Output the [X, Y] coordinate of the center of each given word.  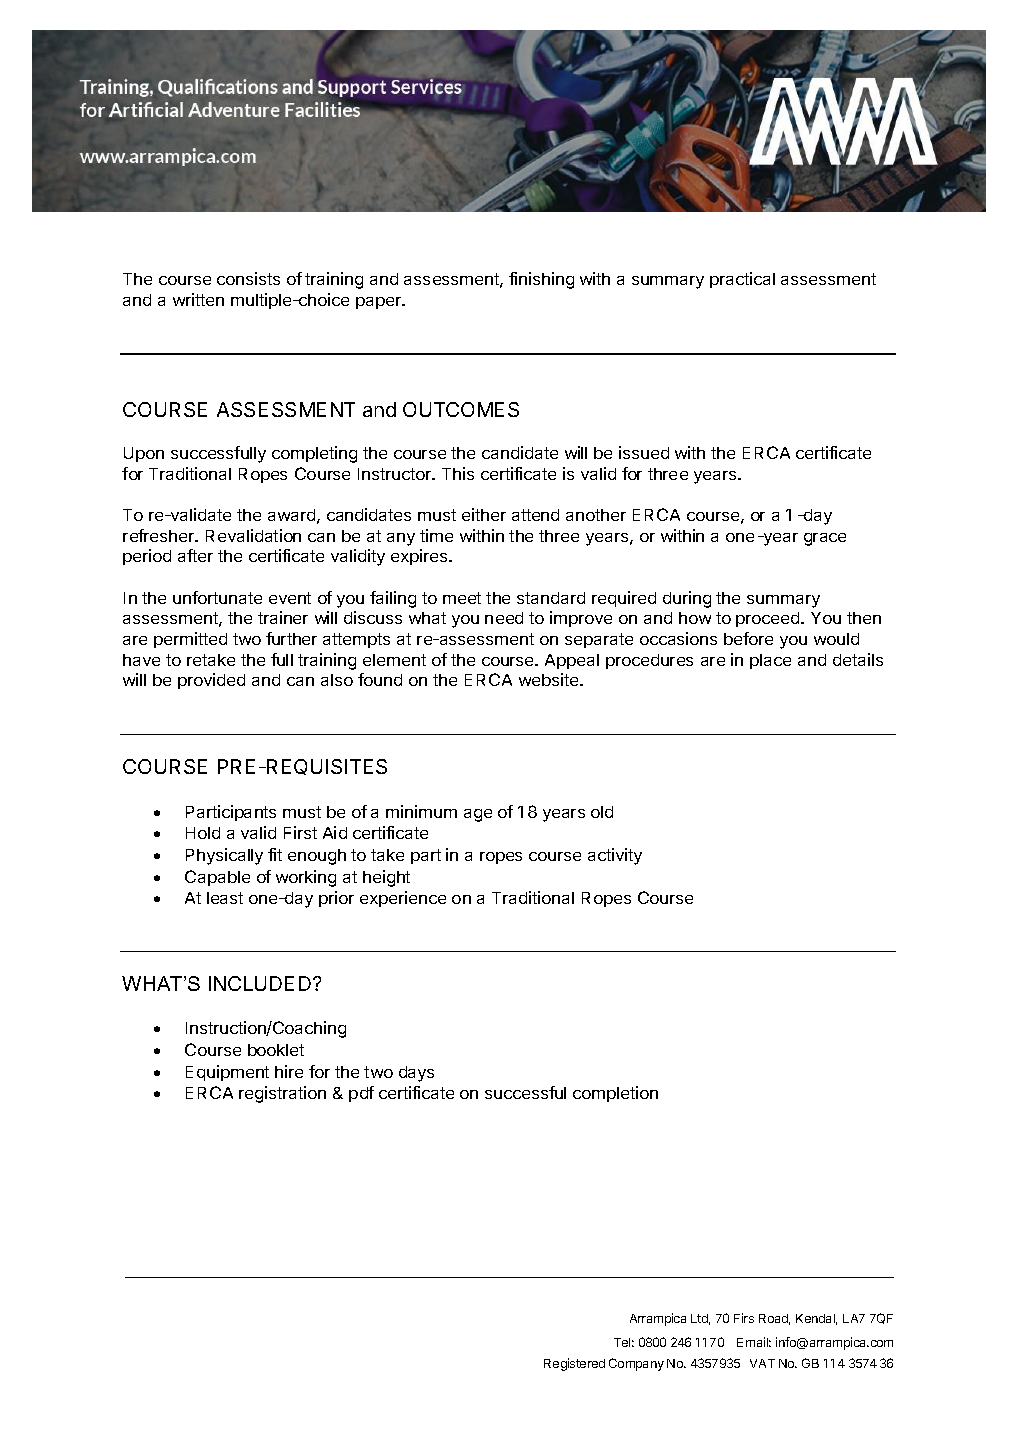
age [478, 815]
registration [282, 1094]
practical [742, 280]
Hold [203, 833]
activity [615, 856]
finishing [541, 280]
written [198, 299]
